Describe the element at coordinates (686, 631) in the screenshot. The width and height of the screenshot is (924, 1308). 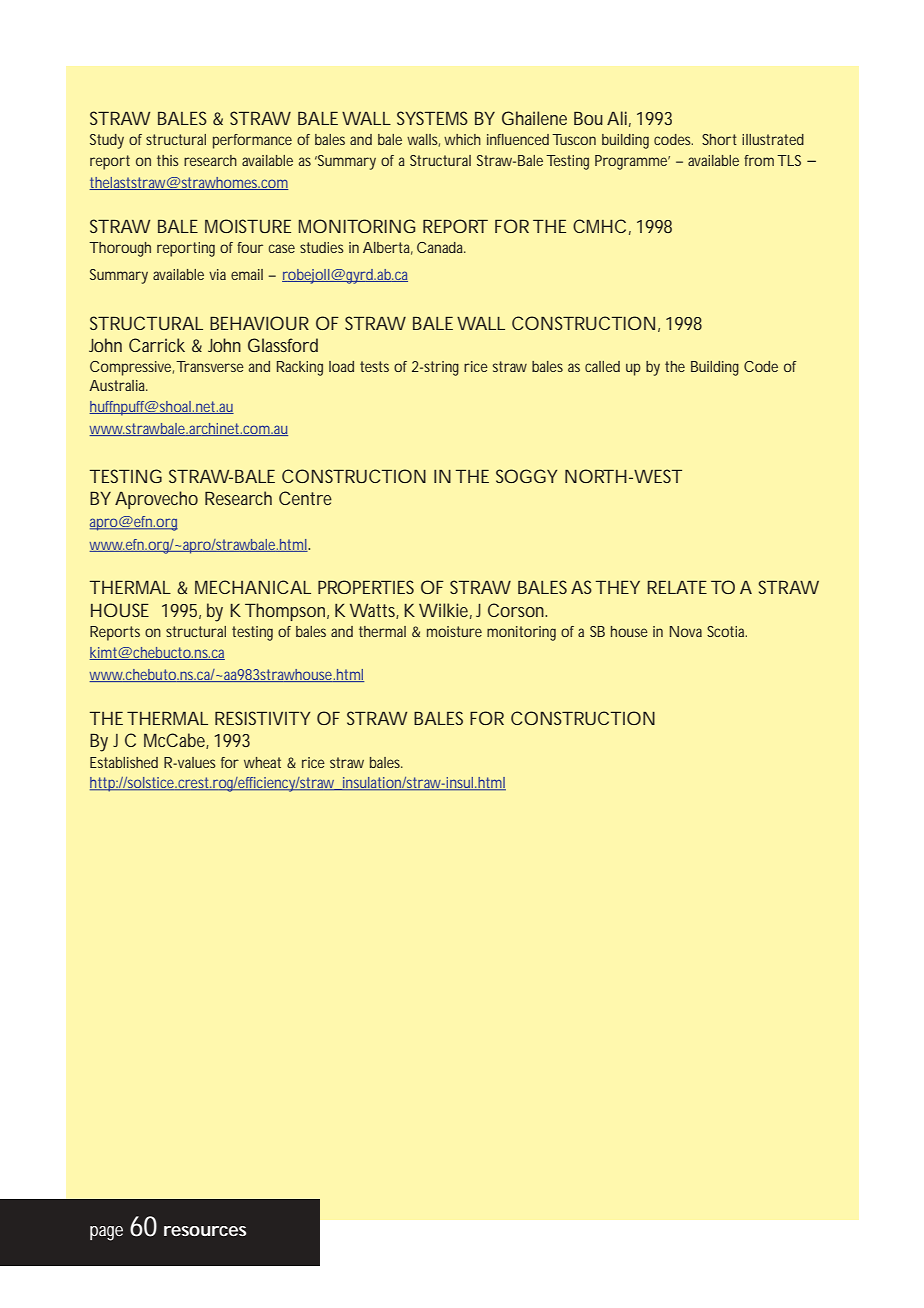
I see `Nova` at that location.
